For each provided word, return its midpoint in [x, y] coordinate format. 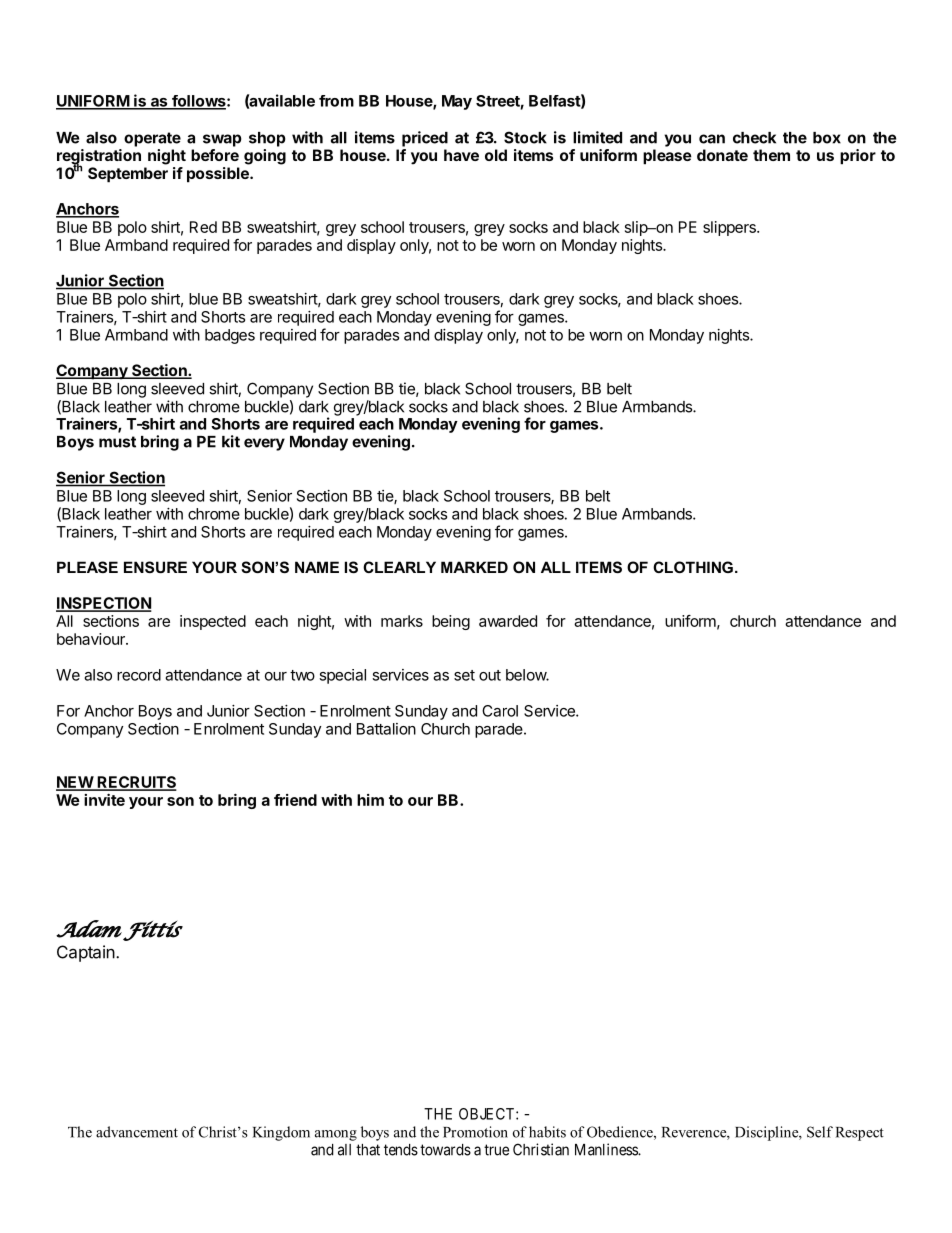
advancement [137, 1132]
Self [820, 1132]
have [461, 155]
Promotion [475, 1132]
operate [152, 139]
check [754, 138]
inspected [213, 622]
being [451, 622]
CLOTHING [693, 567]
